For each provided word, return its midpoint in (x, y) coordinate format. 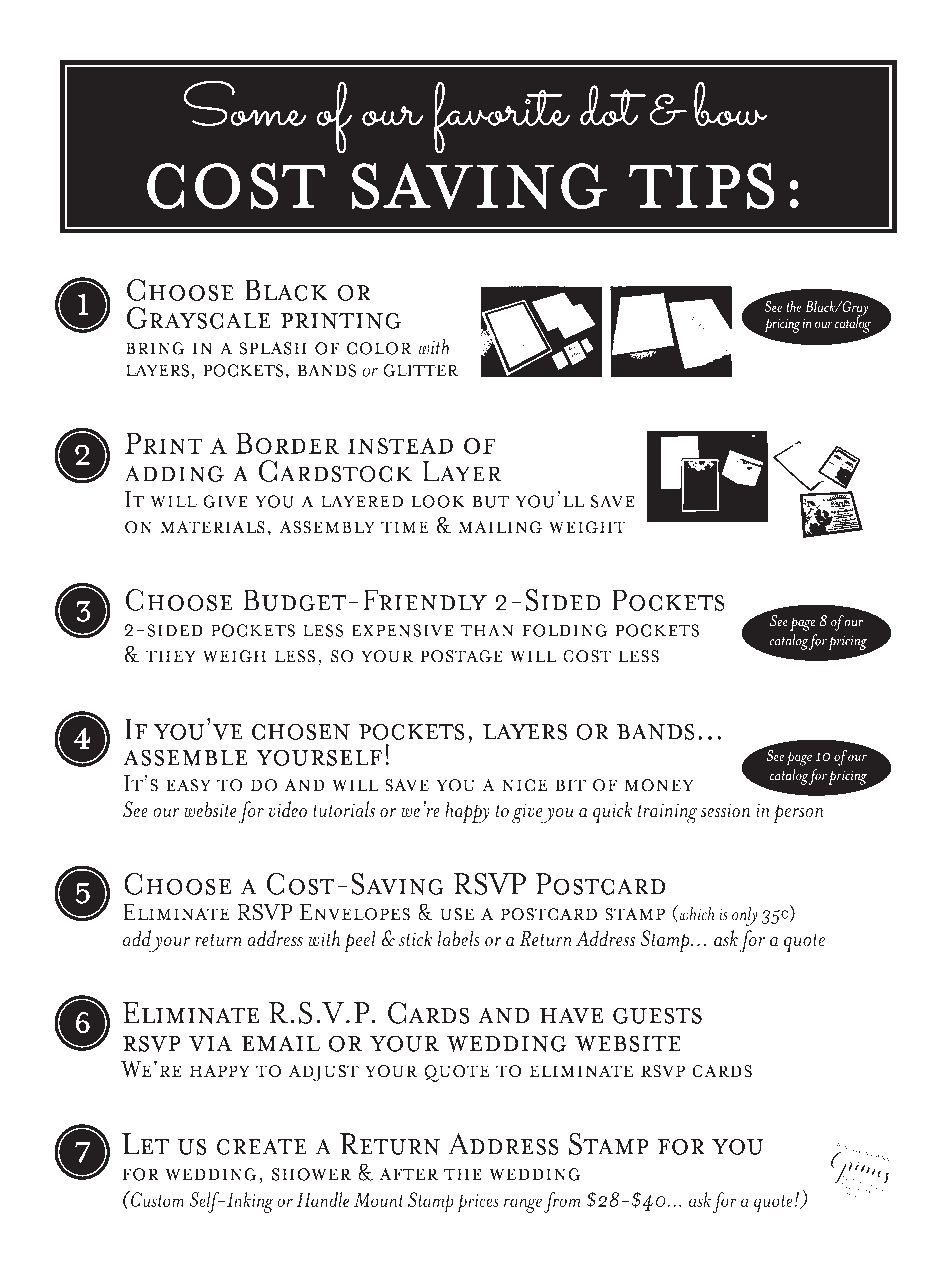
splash (273, 348)
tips (702, 186)
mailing (500, 527)
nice (524, 785)
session (725, 810)
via (211, 1043)
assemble (185, 757)
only (744, 916)
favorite (502, 118)
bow (730, 104)
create (261, 1146)
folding (565, 630)
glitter (420, 370)
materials (212, 527)
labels (458, 938)
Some (245, 103)
